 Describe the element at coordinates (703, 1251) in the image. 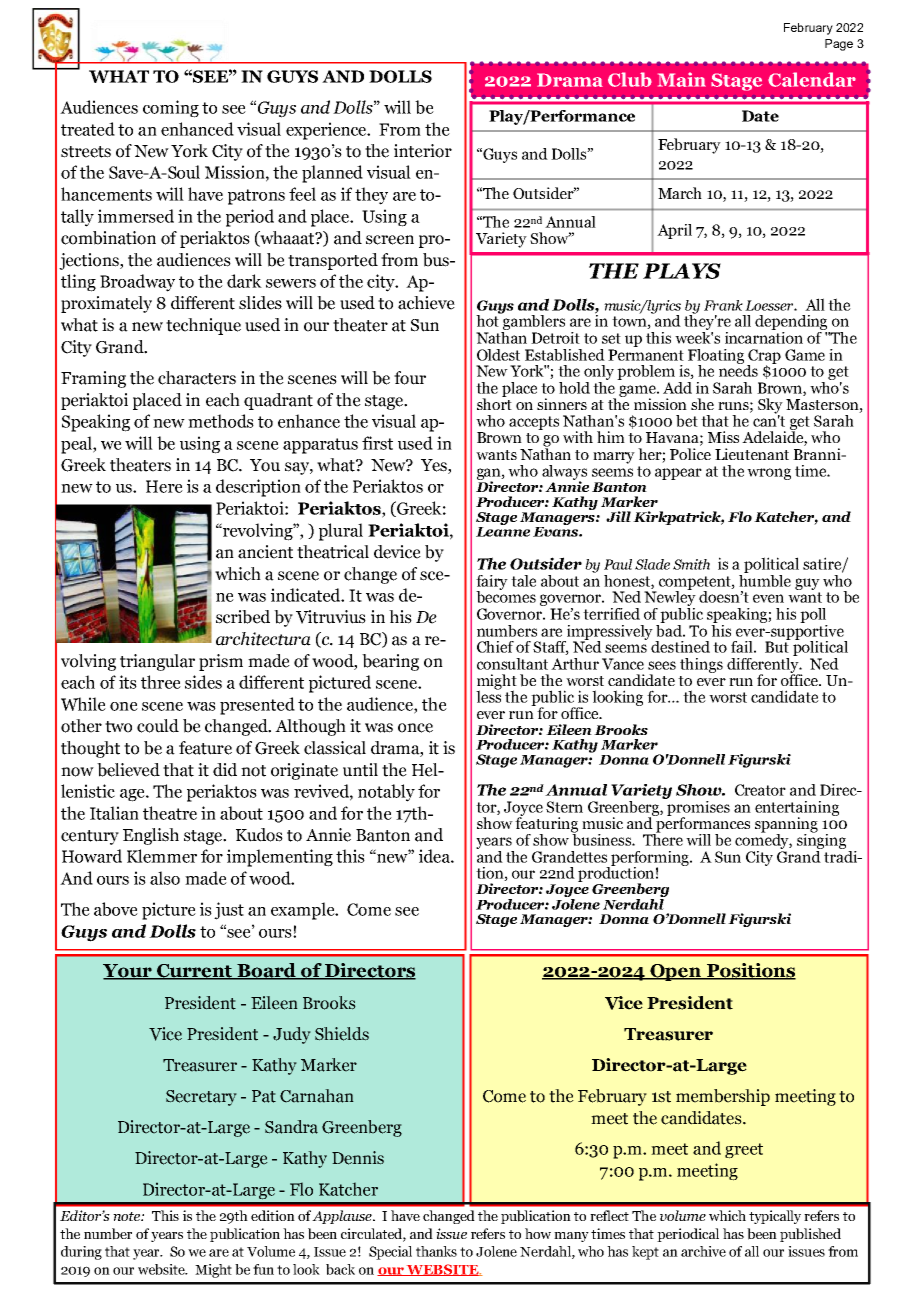

I see `archive` at that location.
